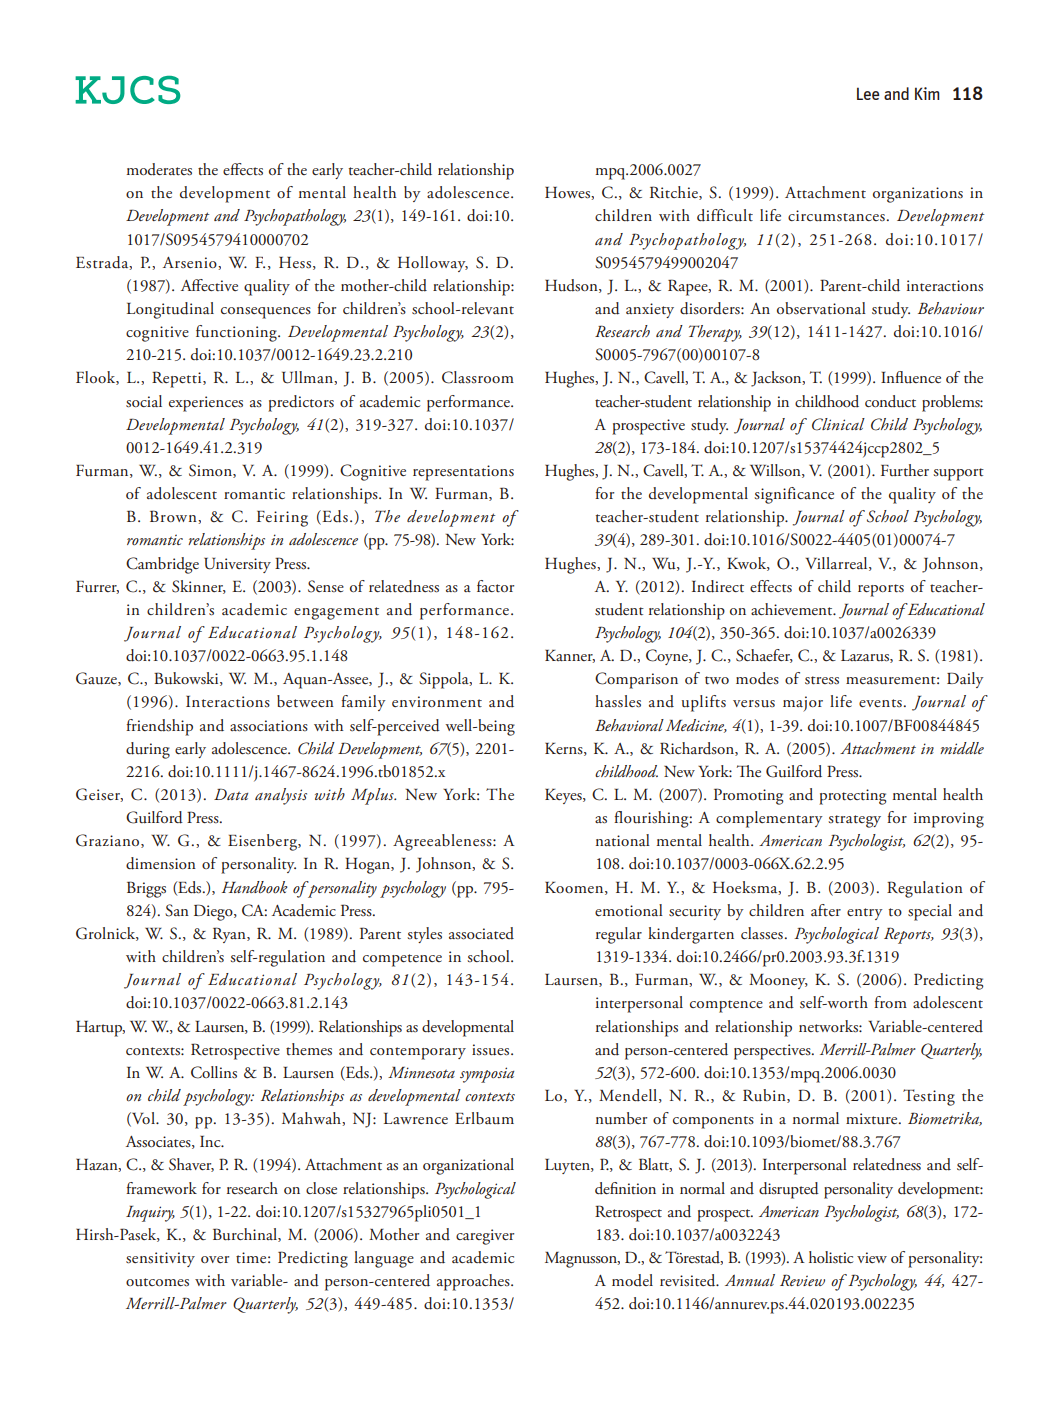 Image resolution: width=1059 pixels, height=1413 pixels. Describe the element at coordinates (481, 933) in the screenshot. I see `associated` at that location.
